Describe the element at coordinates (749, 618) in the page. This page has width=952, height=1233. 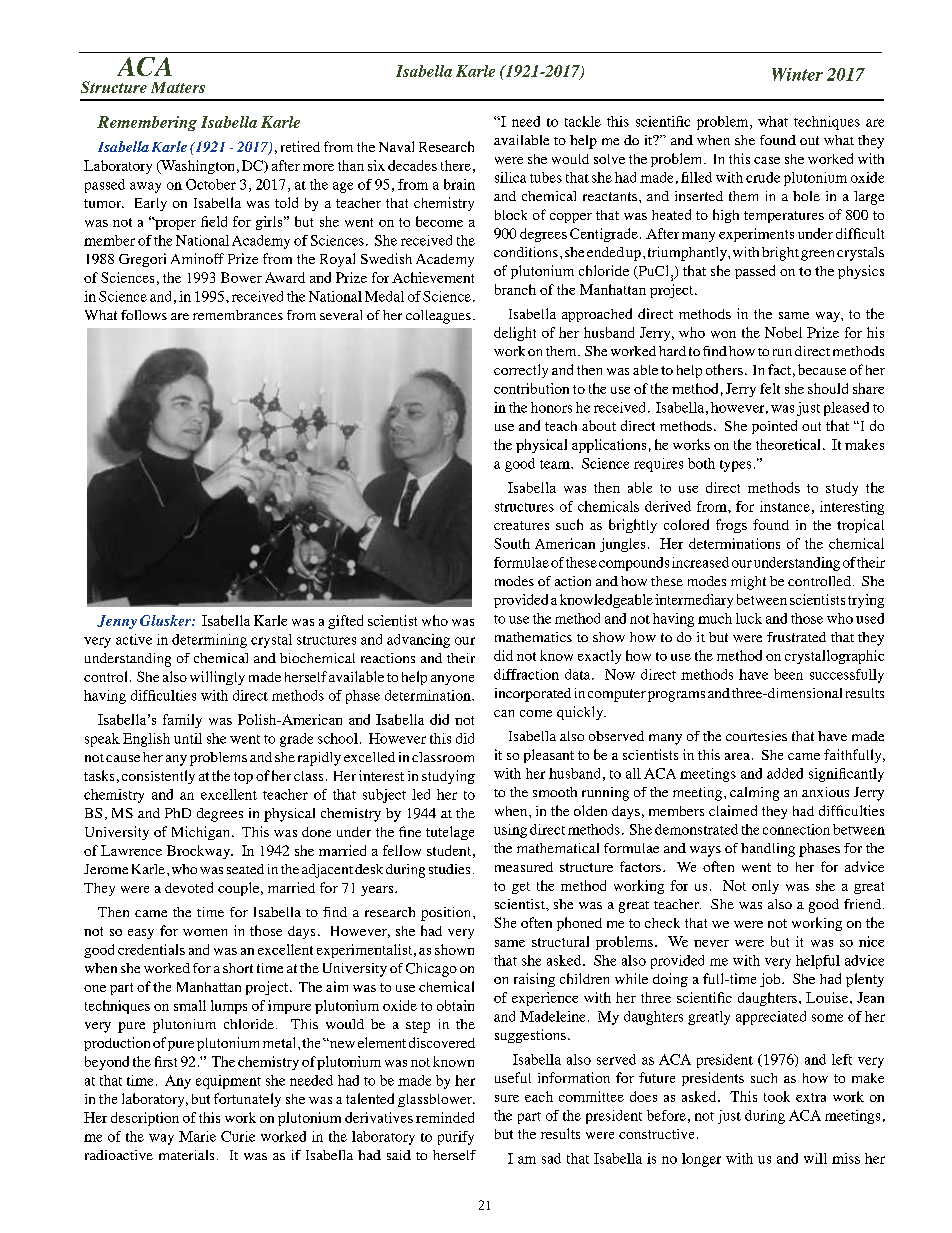
I see `luck` at that location.
